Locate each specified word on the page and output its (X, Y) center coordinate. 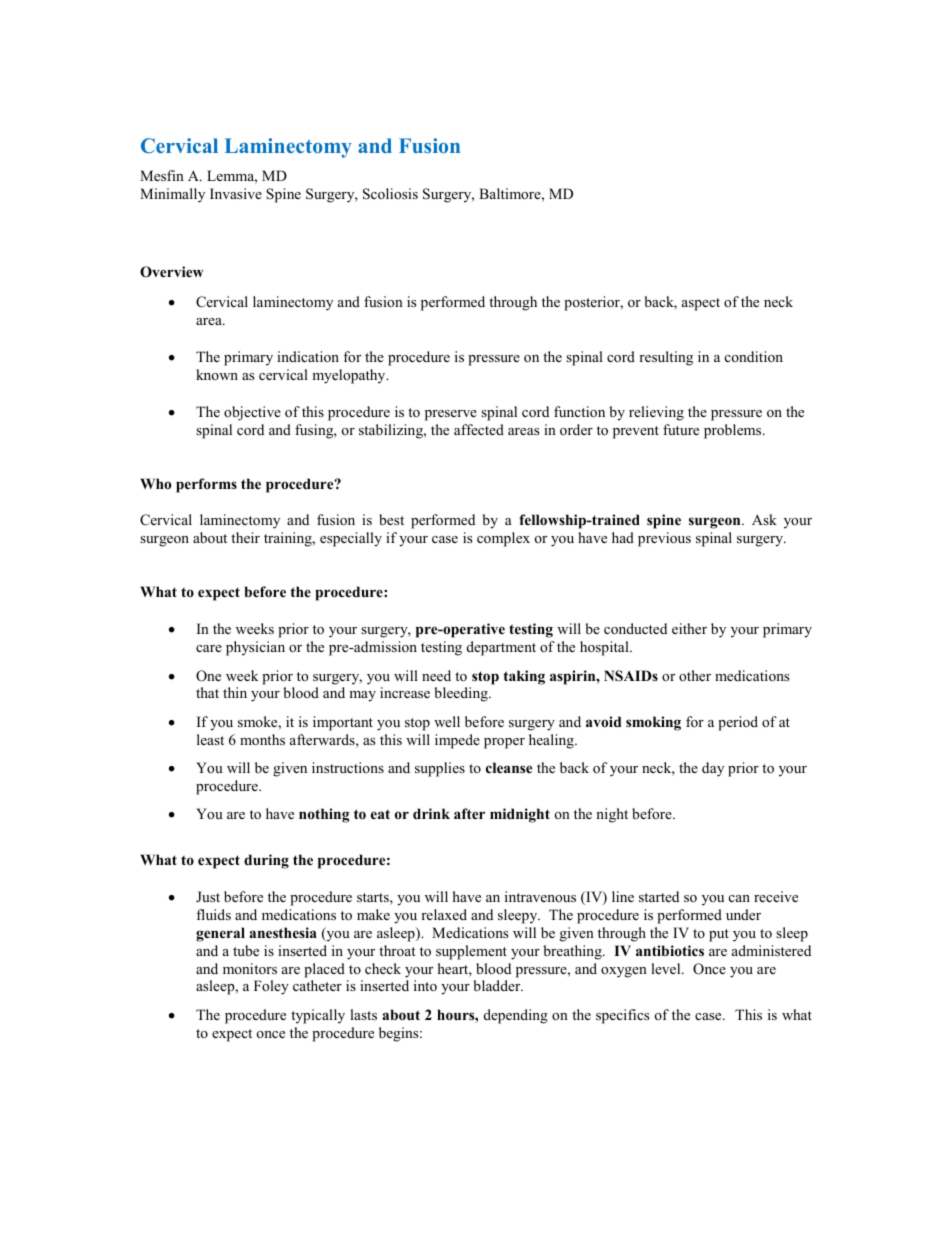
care (209, 648)
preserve (451, 415)
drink (431, 813)
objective (252, 413)
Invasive (236, 193)
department (501, 648)
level (667, 968)
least (210, 739)
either (689, 628)
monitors (250, 968)
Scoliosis (390, 194)
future (681, 429)
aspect (701, 304)
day (713, 769)
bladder (498, 985)
